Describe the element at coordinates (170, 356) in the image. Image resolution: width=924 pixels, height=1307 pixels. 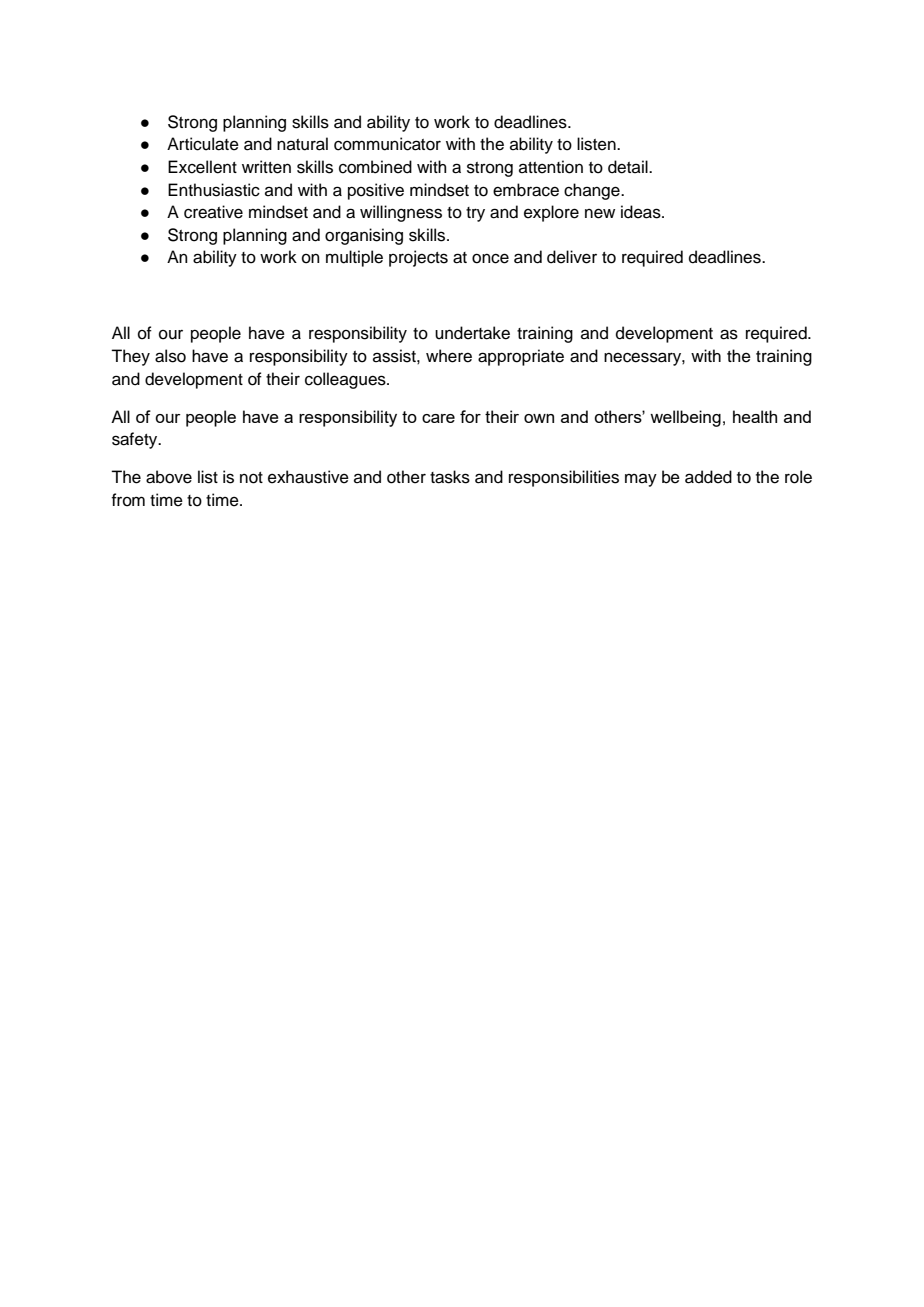
I see `also` at that location.
